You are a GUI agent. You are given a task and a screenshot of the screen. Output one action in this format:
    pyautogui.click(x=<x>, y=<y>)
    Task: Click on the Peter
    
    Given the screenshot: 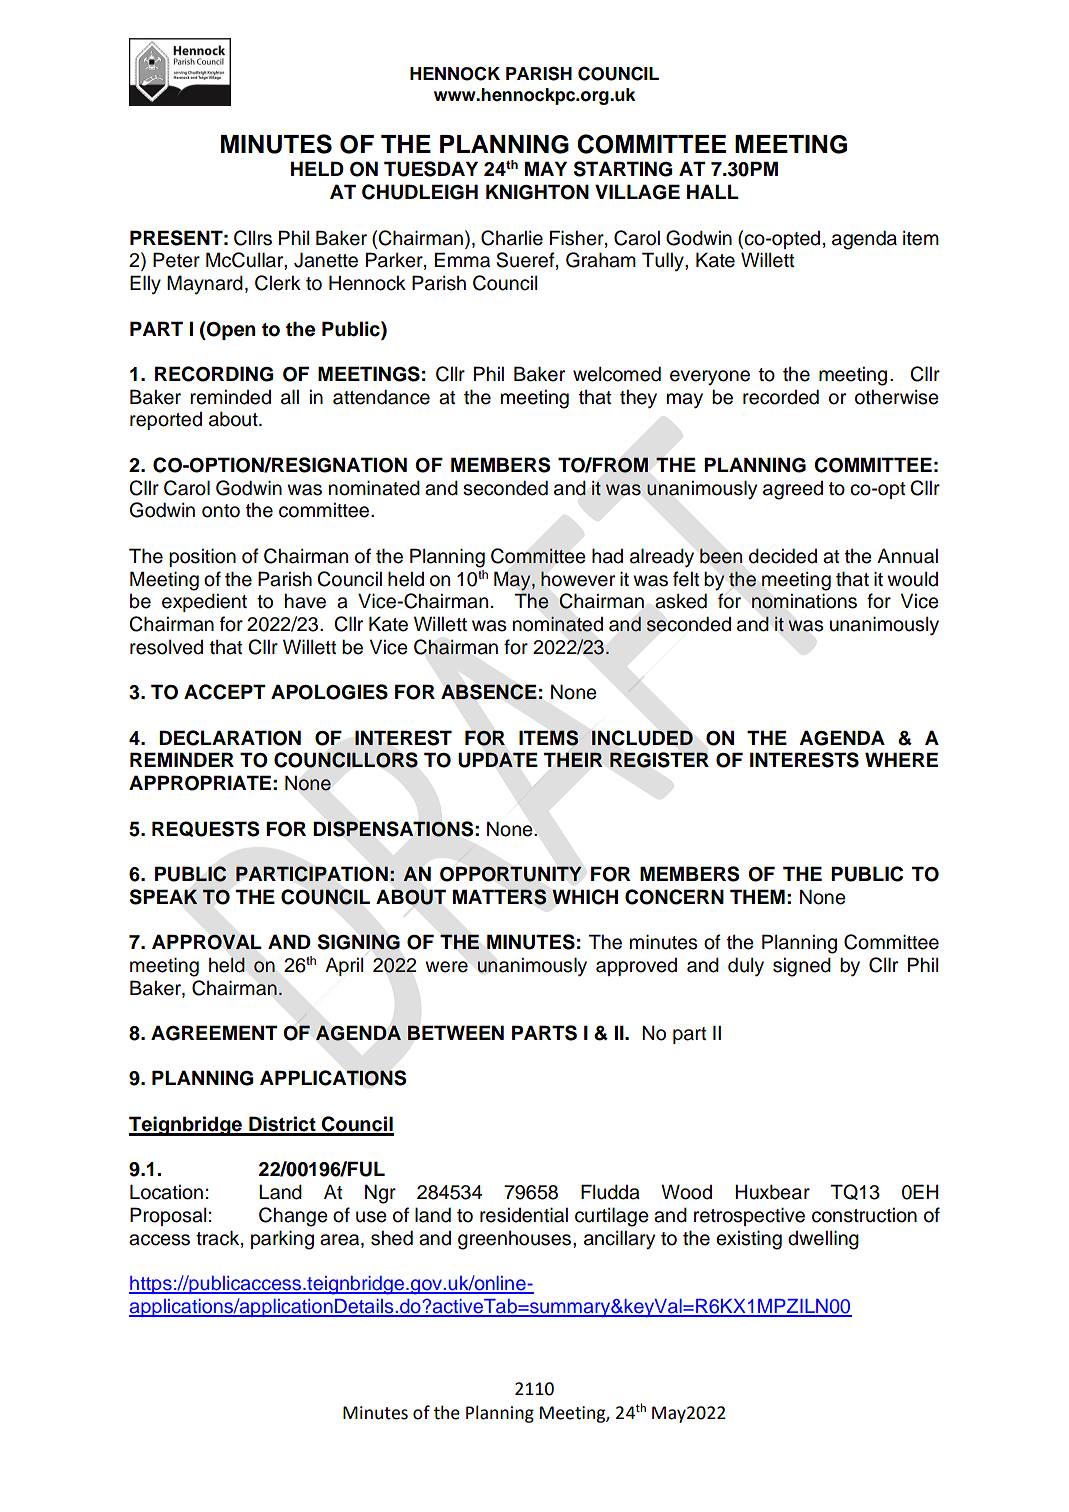 What is the action you would take?
    pyautogui.click(x=176, y=260)
